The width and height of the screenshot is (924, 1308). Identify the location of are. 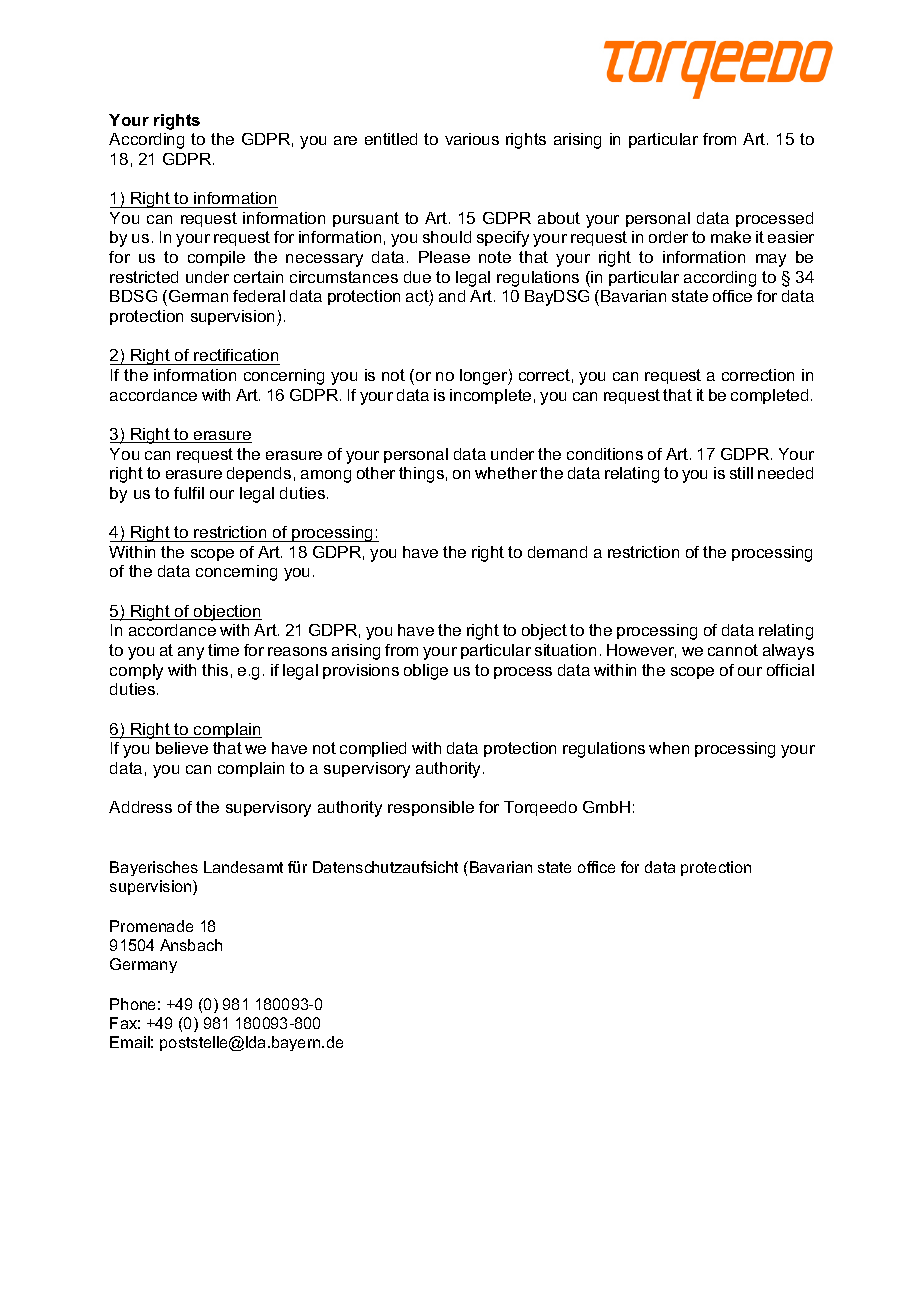
(345, 140).
